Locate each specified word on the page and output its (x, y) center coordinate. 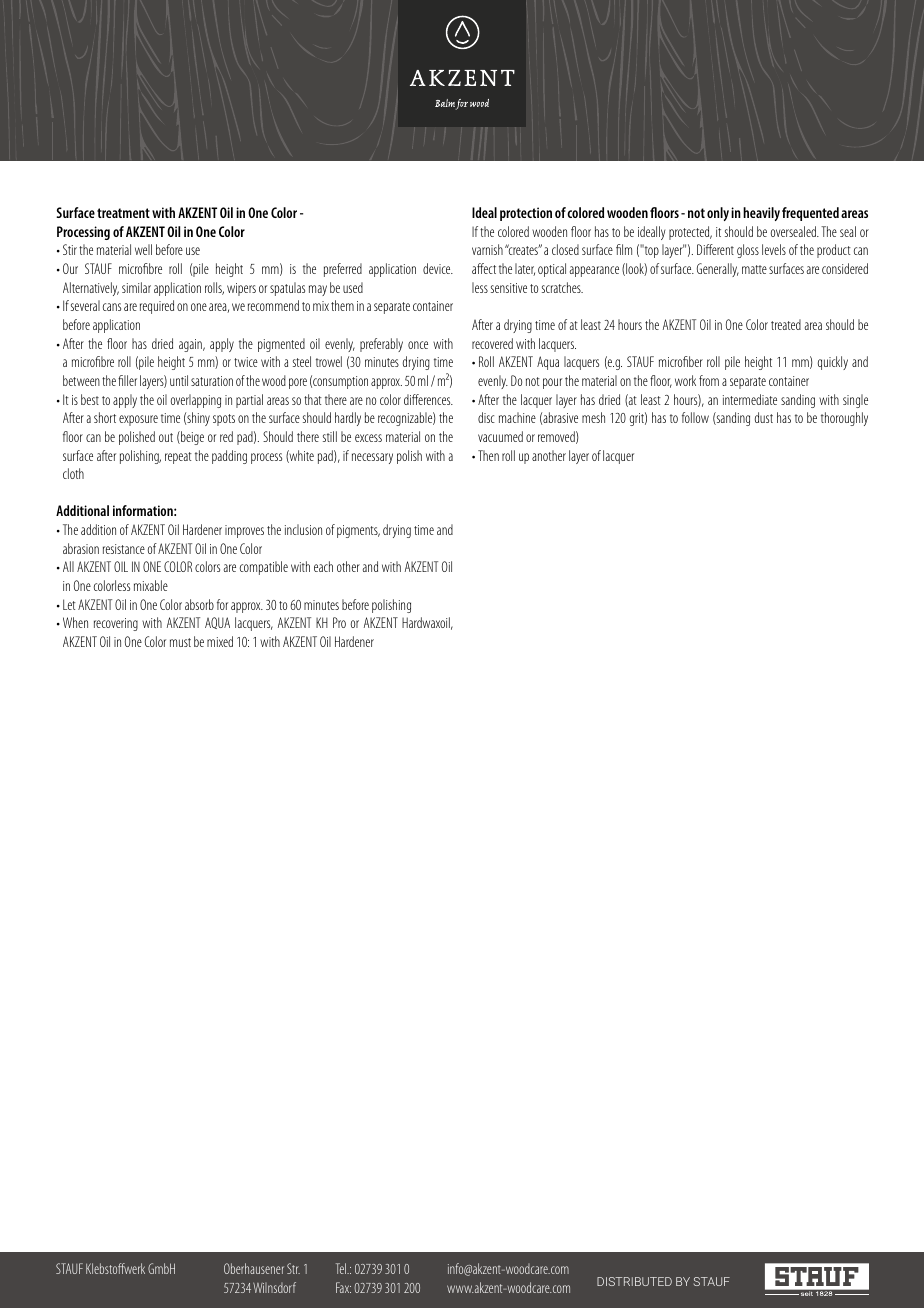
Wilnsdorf (274, 1287)
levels (774, 249)
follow (695, 417)
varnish (487, 249)
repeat (178, 458)
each (323, 566)
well (143, 249)
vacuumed (500, 436)
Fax (343, 1287)
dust (764, 417)
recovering (116, 624)
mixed (220, 641)
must (180, 642)
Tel (342, 1268)
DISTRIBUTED (634, 1281)
